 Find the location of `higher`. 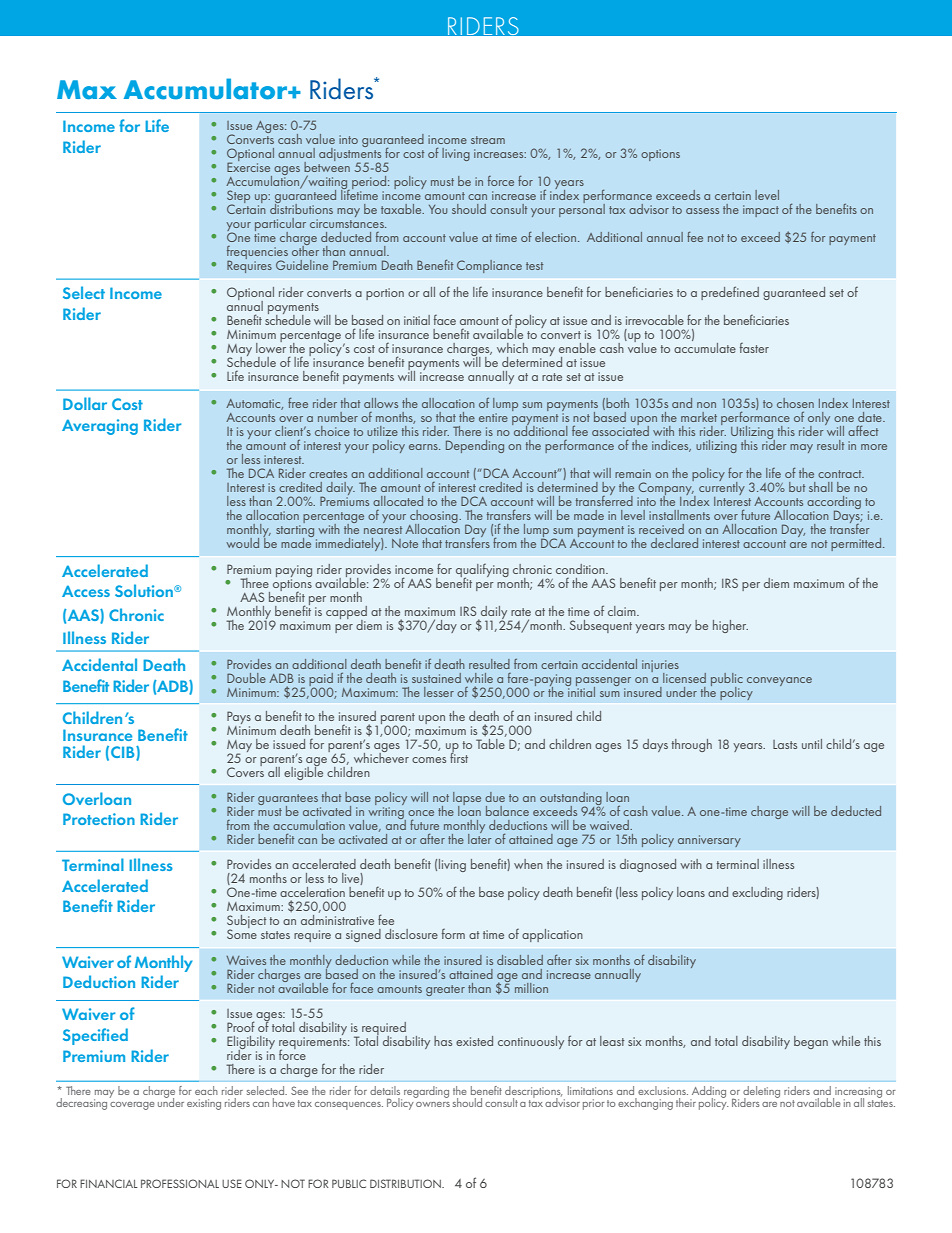

higher is located at coordinates (730, 626).
